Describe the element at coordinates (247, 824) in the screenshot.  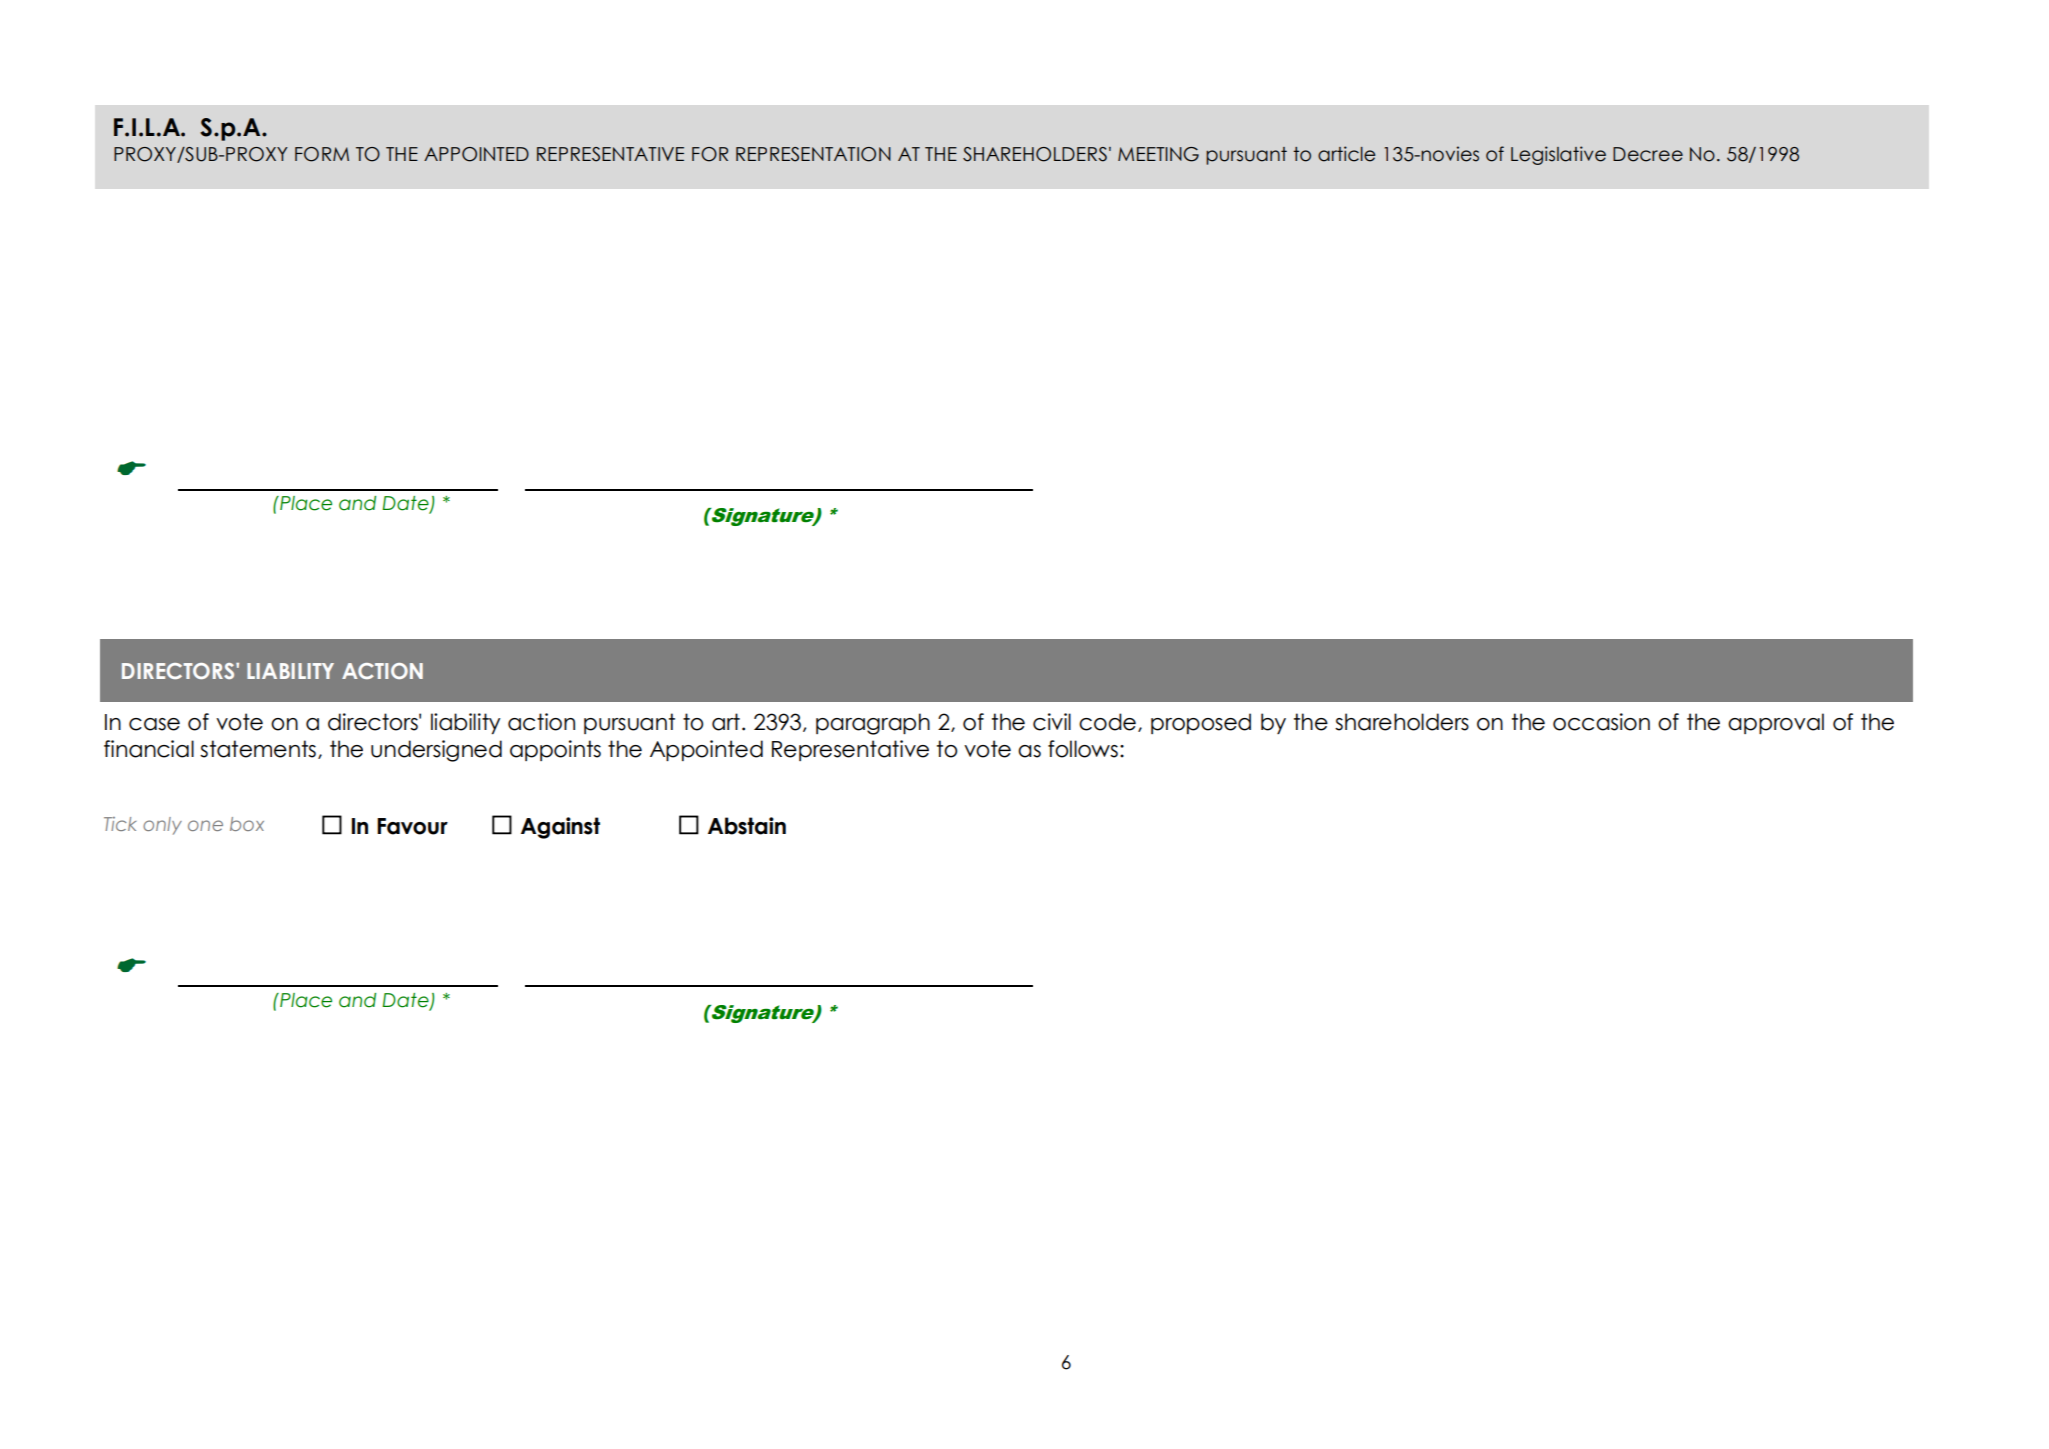
I see `box` at that location.
